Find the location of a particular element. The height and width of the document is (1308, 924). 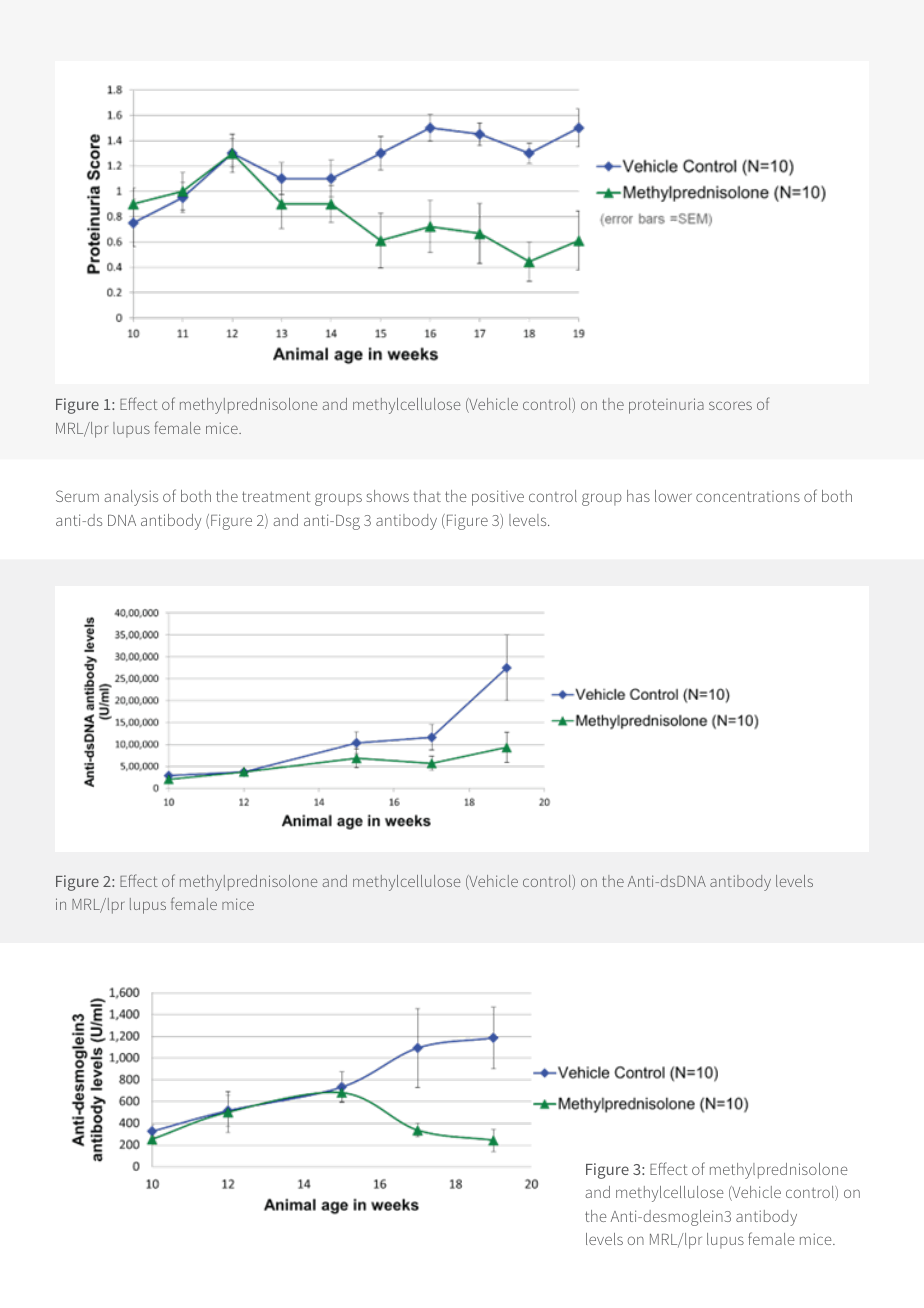

treatment is located at coordinates (276, 496).
